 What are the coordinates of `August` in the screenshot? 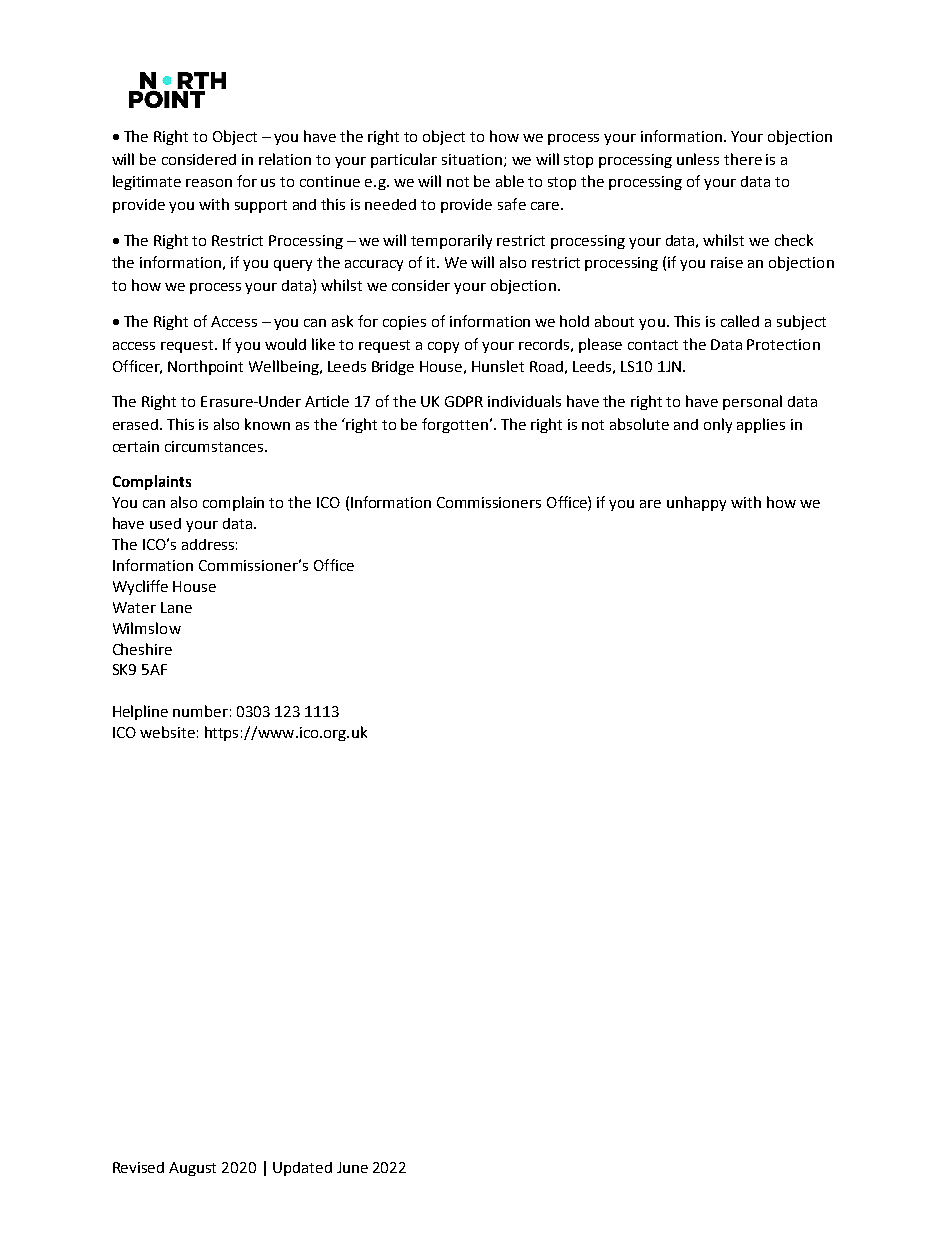 It's located at (192, 1169).
